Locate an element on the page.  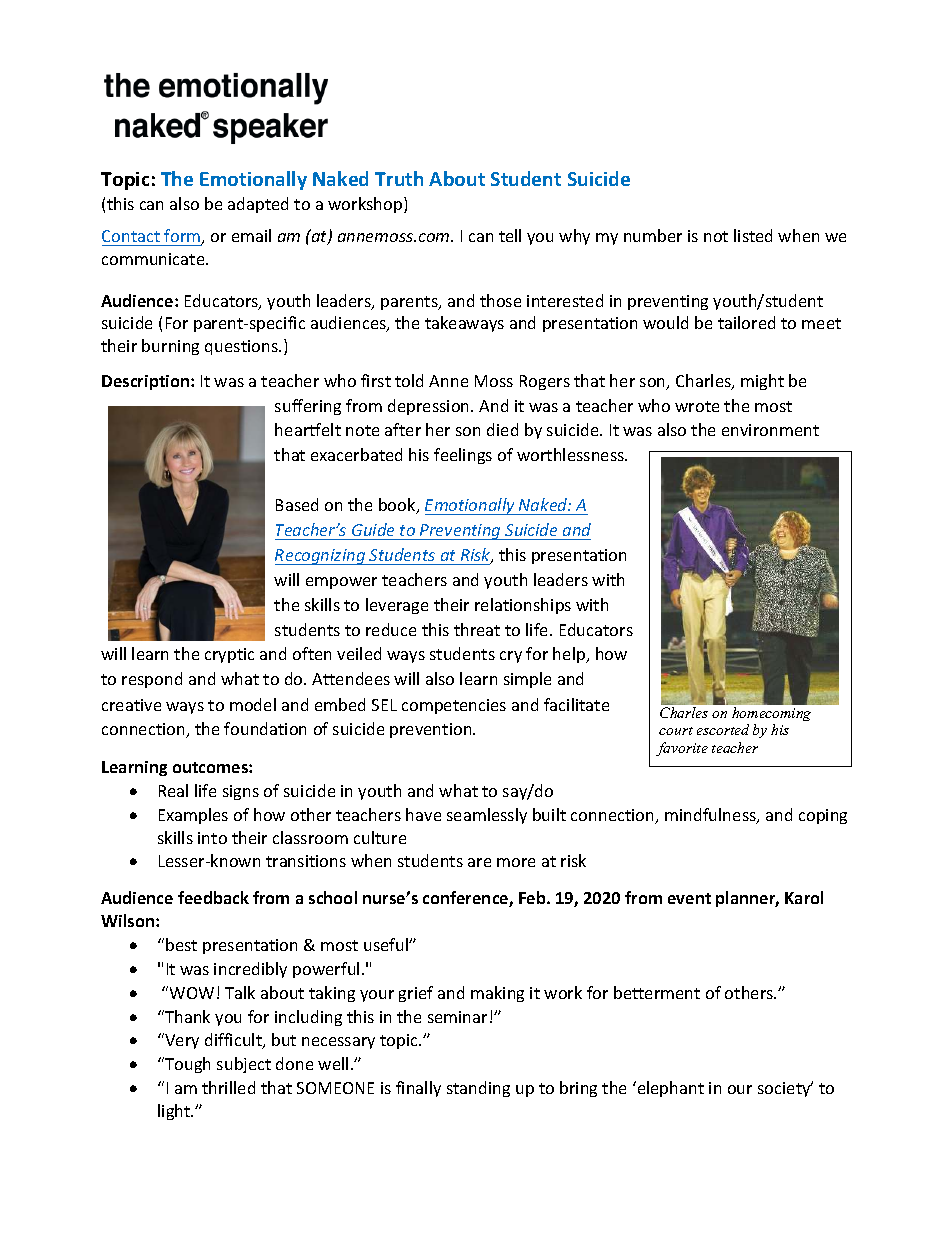
environment is located at coordinates (770, 430).
